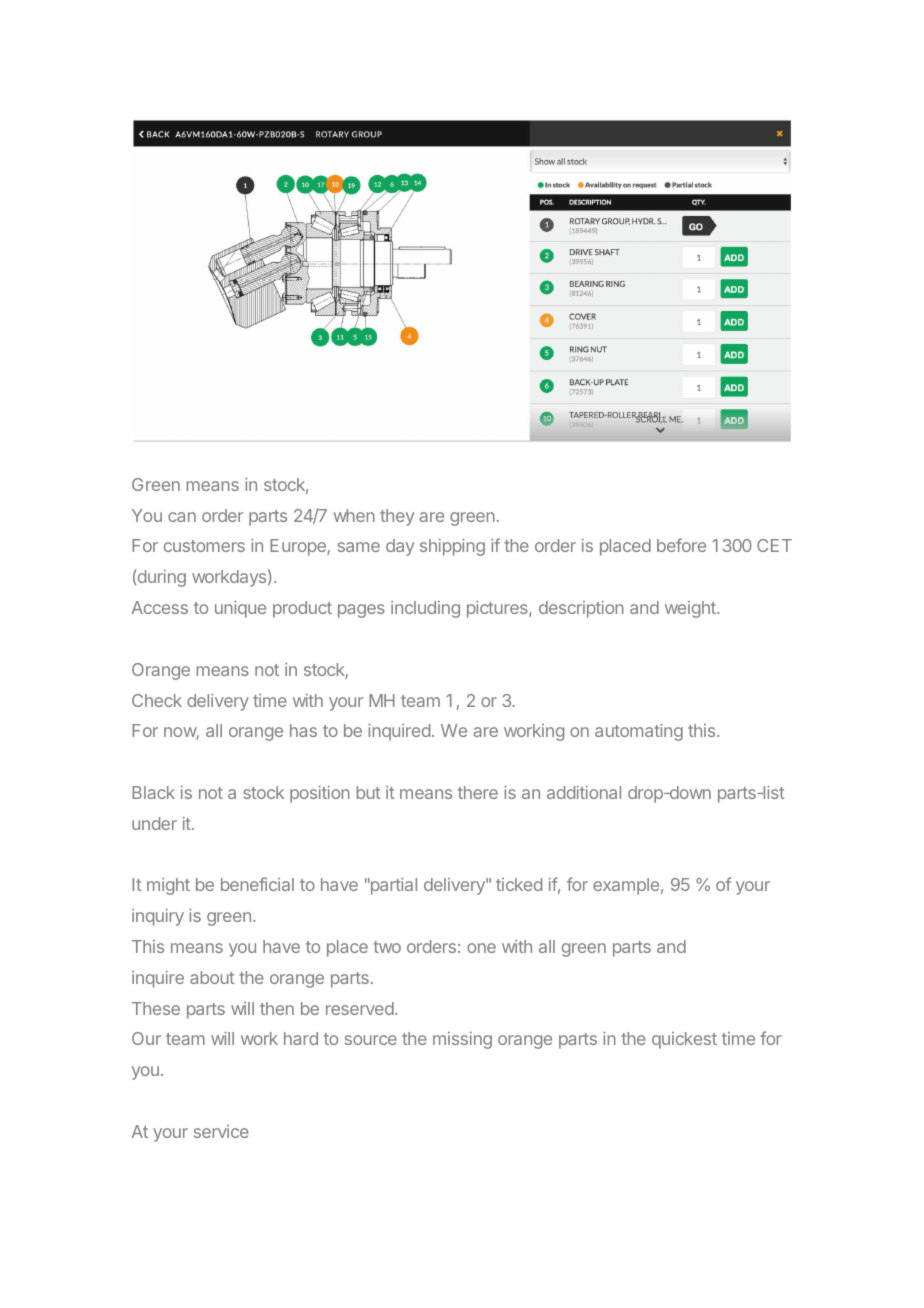 Image resolution: width=924 pixels, height=1308 pixels. What do you see at coordinates (681, 545) in the image?
I see `before` at bounding box center [681, 545].
